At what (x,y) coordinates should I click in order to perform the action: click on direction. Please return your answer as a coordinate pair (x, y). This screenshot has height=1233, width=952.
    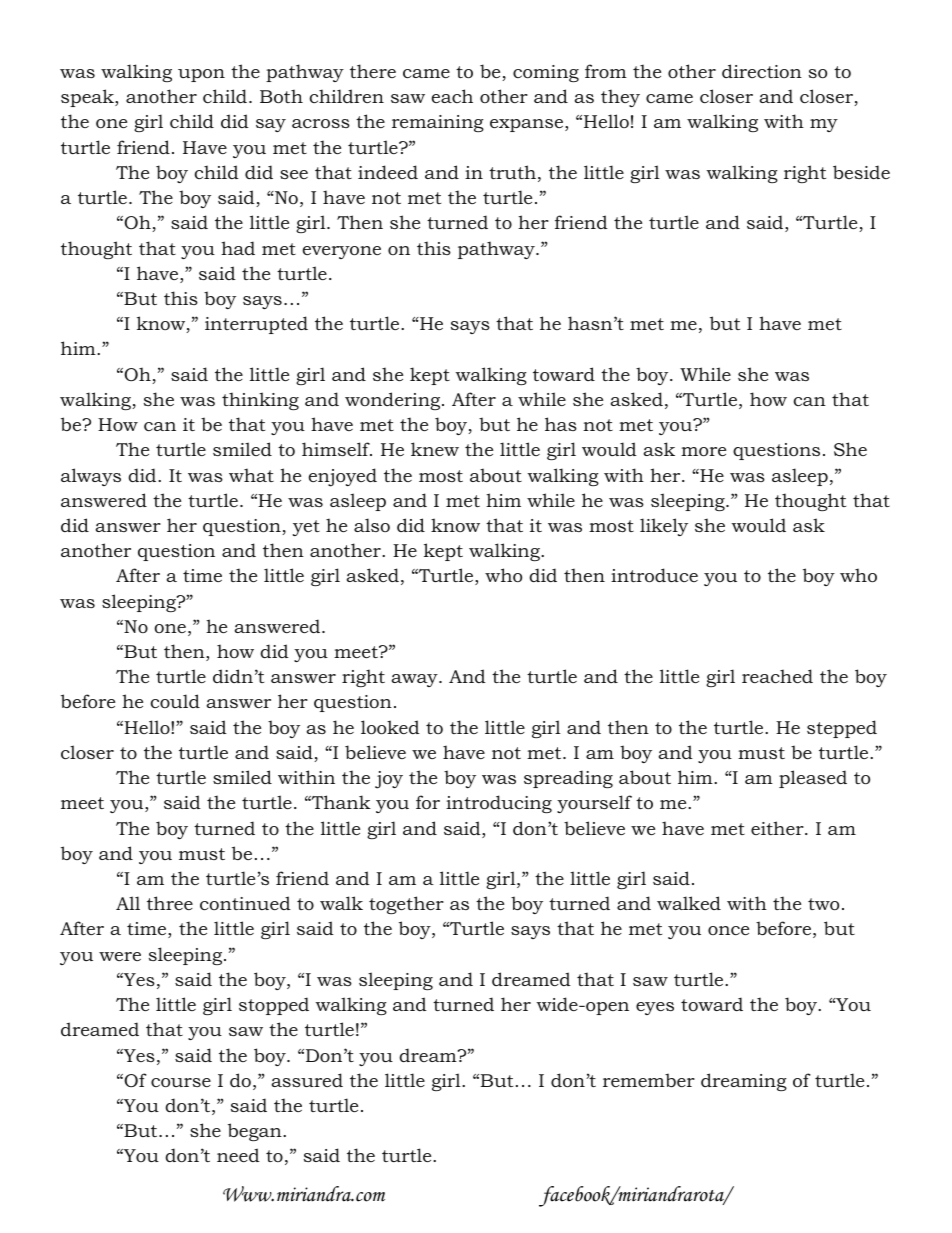
    Looking at the image, I should click on (762, 71).
